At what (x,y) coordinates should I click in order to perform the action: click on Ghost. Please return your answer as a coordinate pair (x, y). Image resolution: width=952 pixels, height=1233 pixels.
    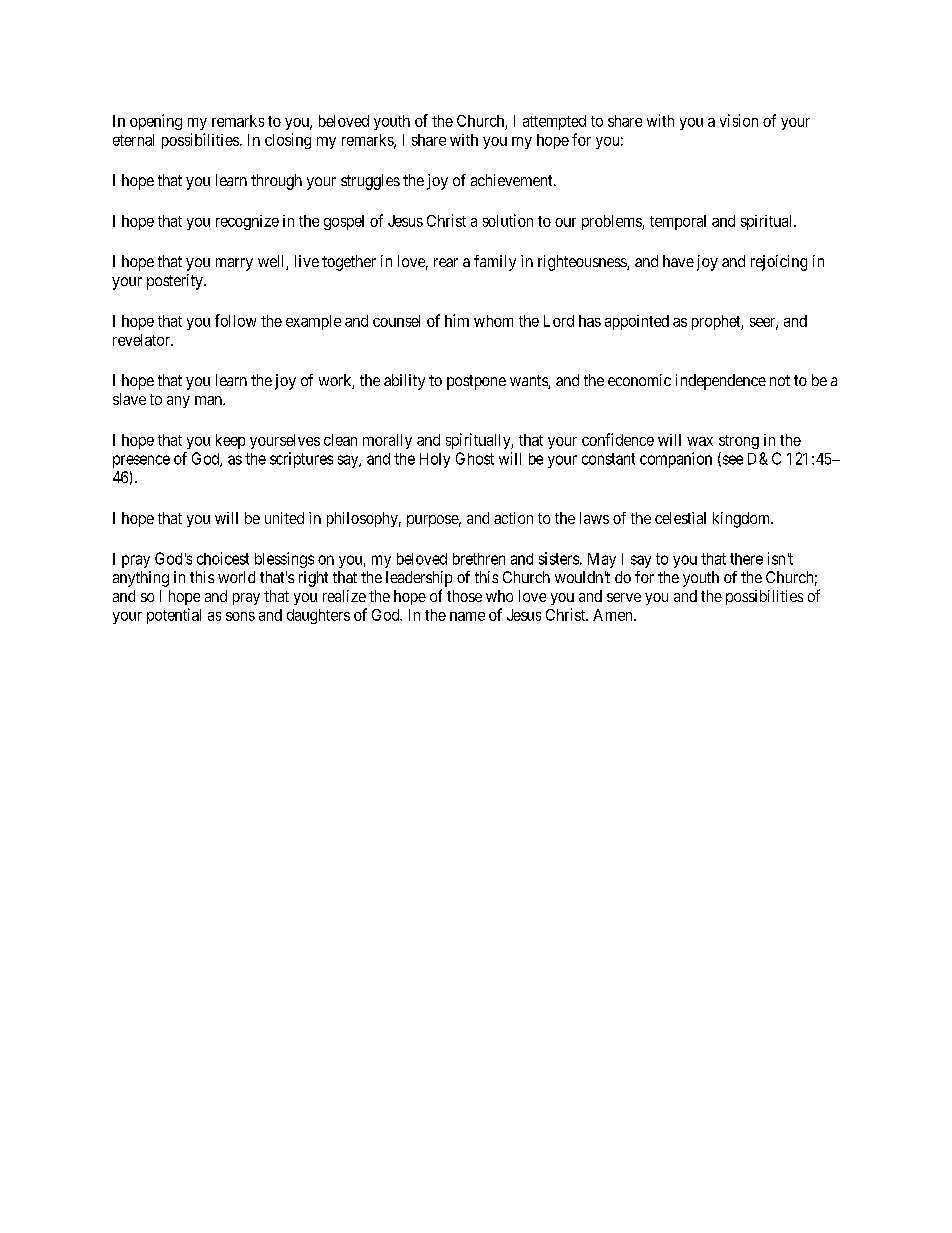
    Looking at the image, I should click on (475, 458).
